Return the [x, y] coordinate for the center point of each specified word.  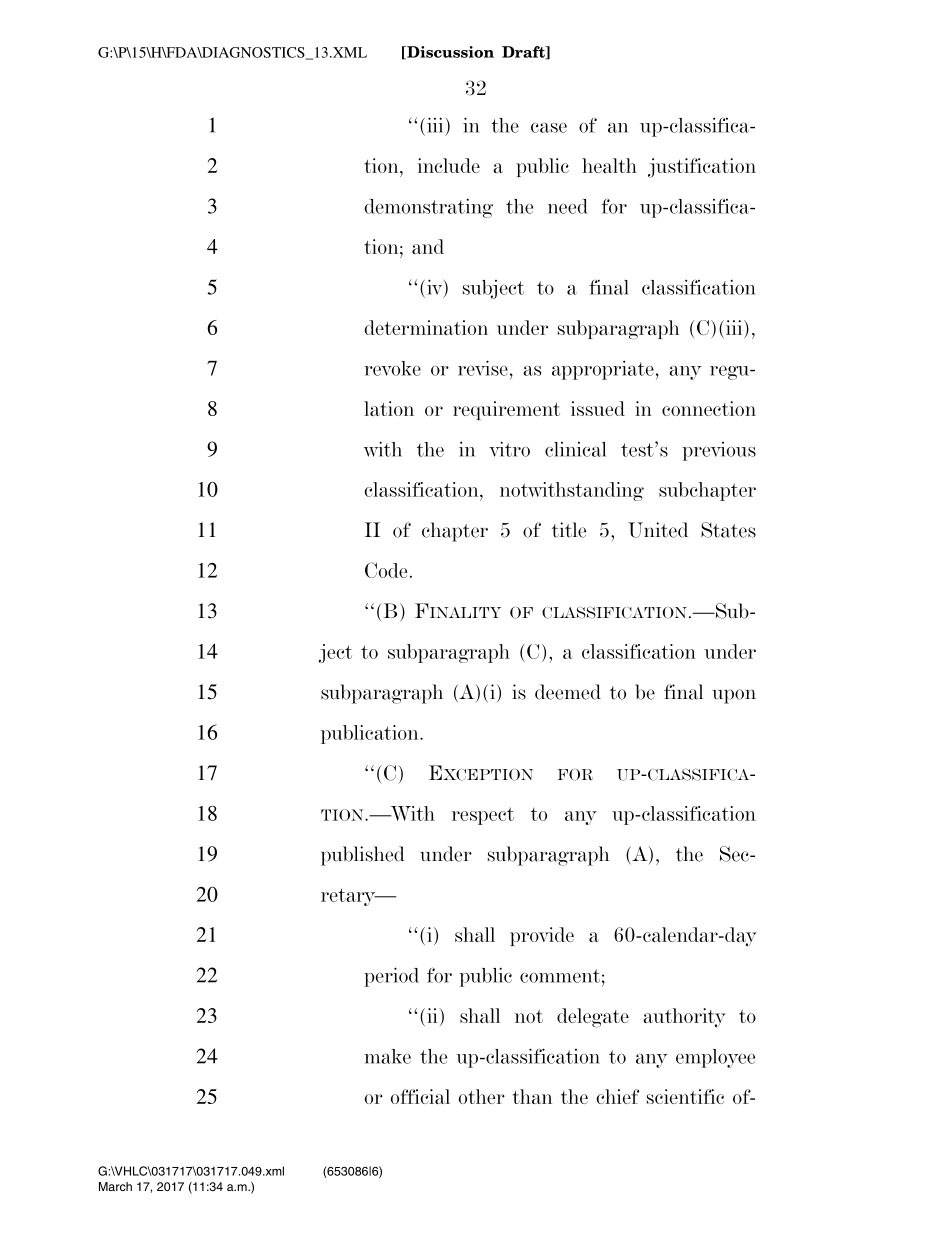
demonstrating [429, 208]
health [609, 165]
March [115, 1186]
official [420, 1096]
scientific [685, 1096]
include [448, 165]
